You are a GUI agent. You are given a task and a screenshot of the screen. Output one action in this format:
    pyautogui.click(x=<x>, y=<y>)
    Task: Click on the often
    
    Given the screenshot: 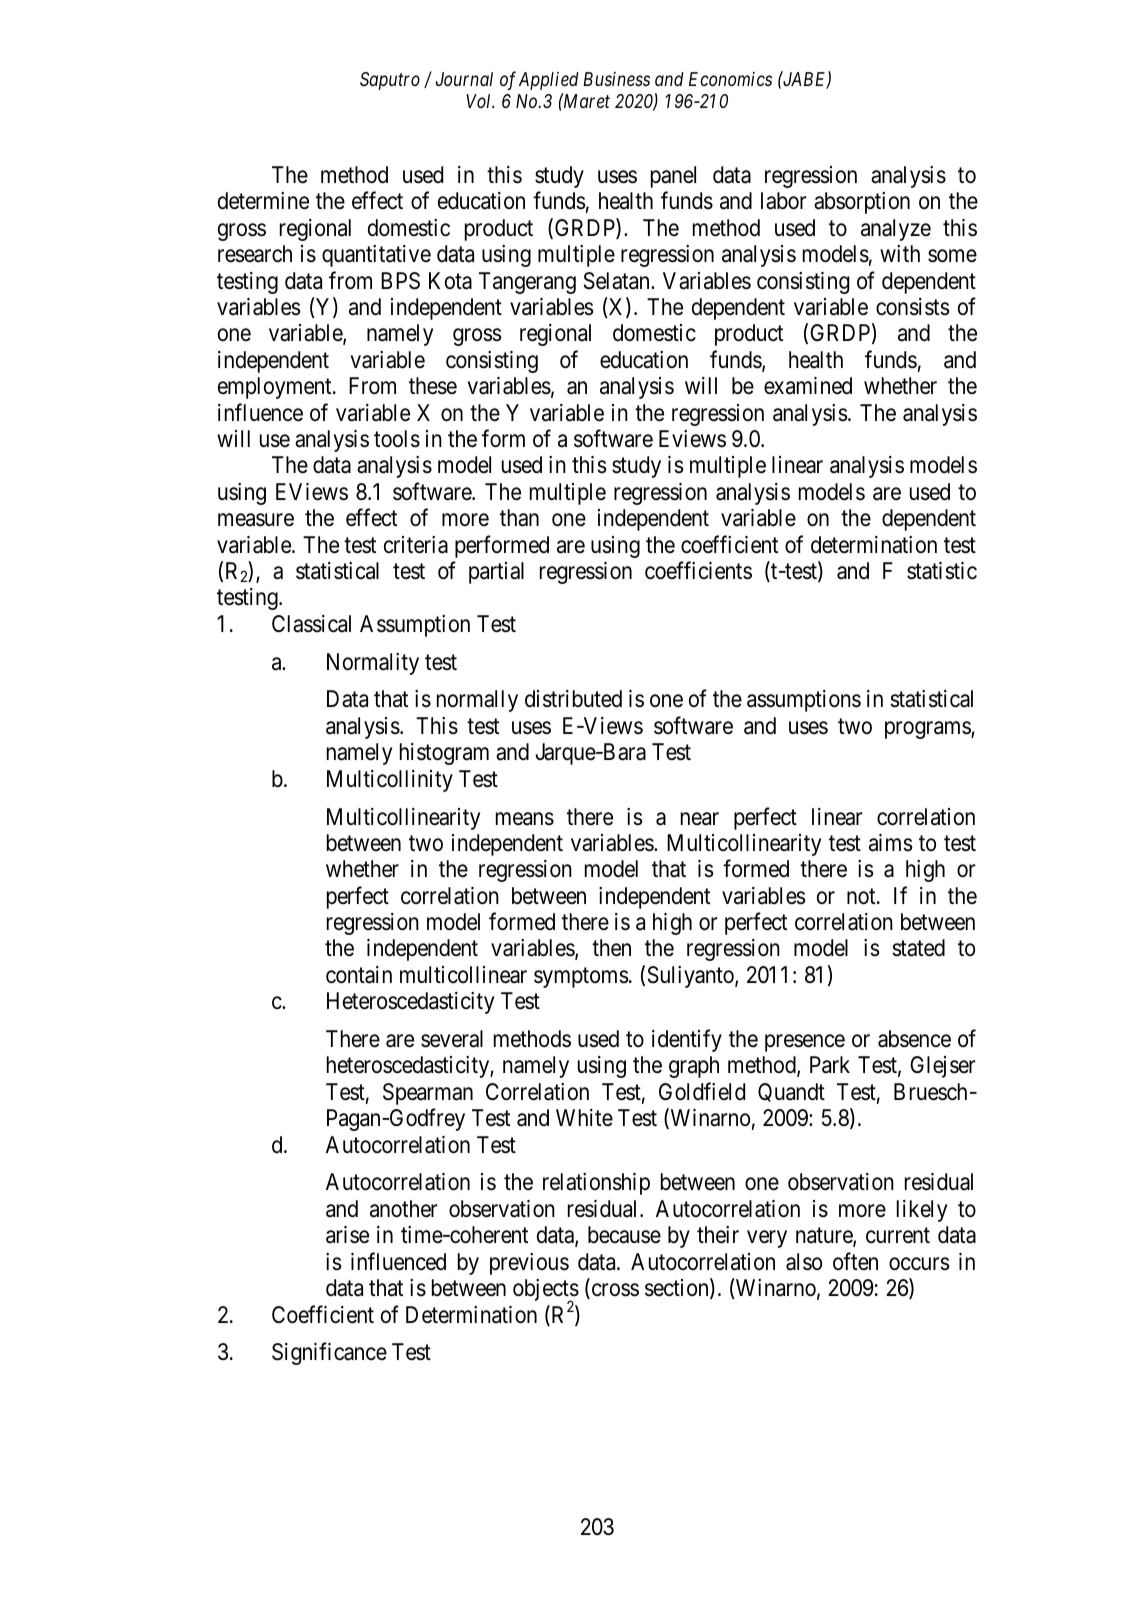 What is the action you would take?
    pyautogui.click(x=855, y=1261)
